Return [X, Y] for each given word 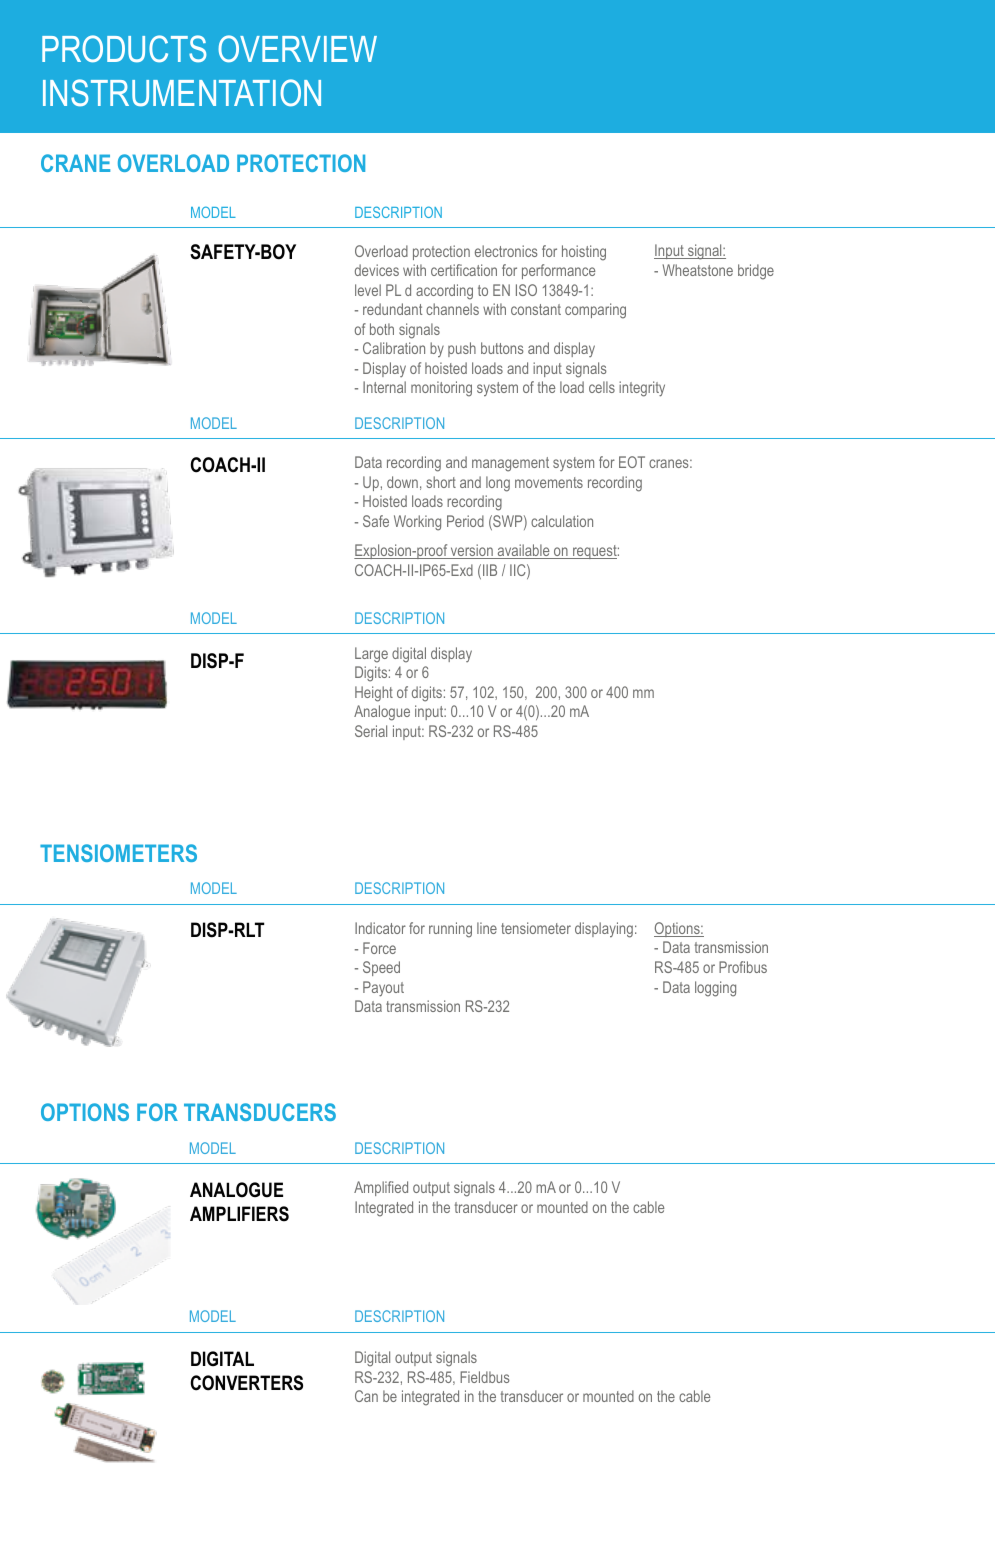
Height [374, 694]
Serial [371, 731]
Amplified [381, 1188]
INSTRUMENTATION [182, 92]
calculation [562, 521]
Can [366, 1396]
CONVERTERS [246, 1383]
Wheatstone [698, 270]
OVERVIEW [297, 48]
